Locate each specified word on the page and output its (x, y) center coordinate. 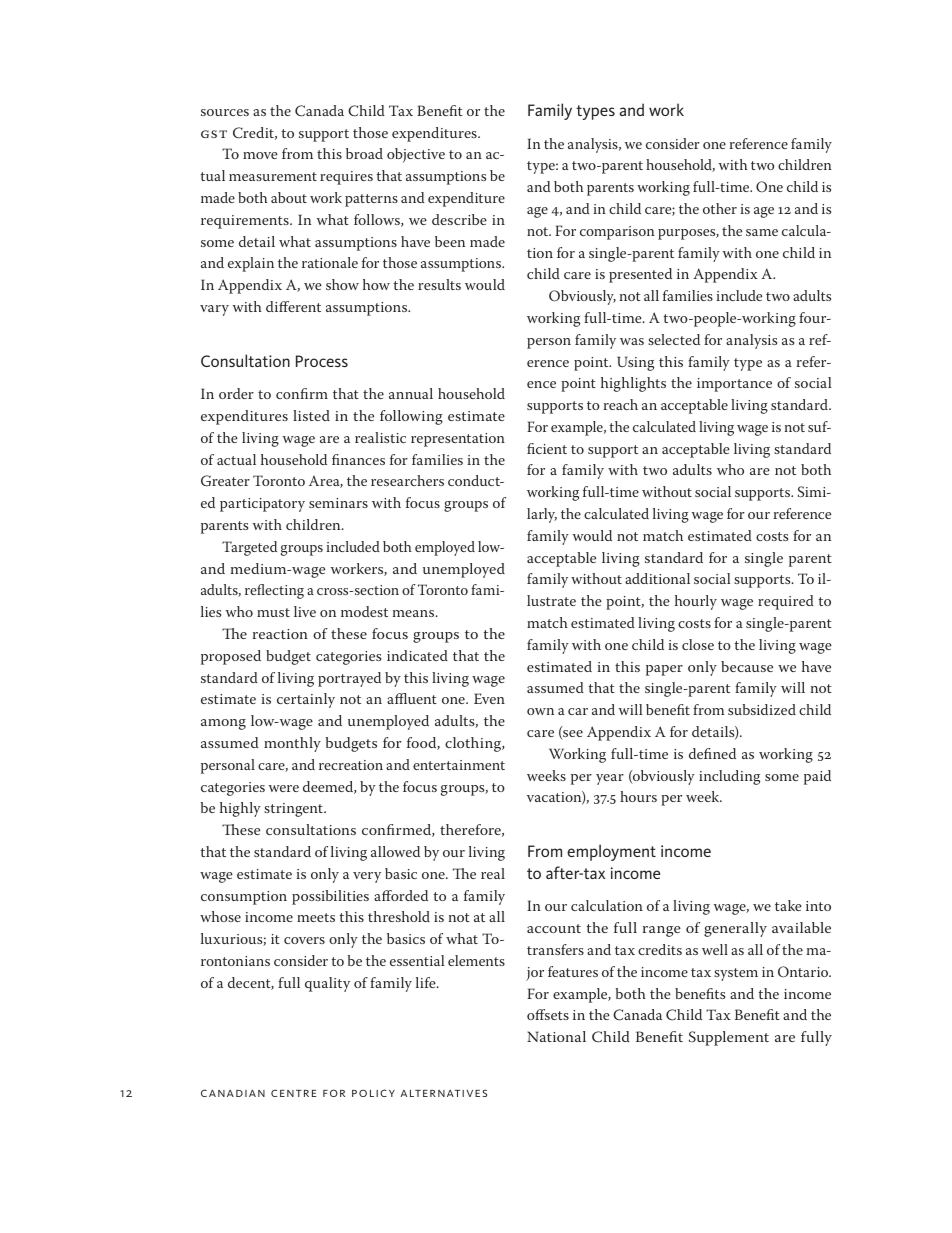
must (273, 612)
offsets (548, 1014)
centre (293, 1093)
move (260, 155)
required (786, 602)
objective (416, 155)
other (720, 208)
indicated (417, 655)
